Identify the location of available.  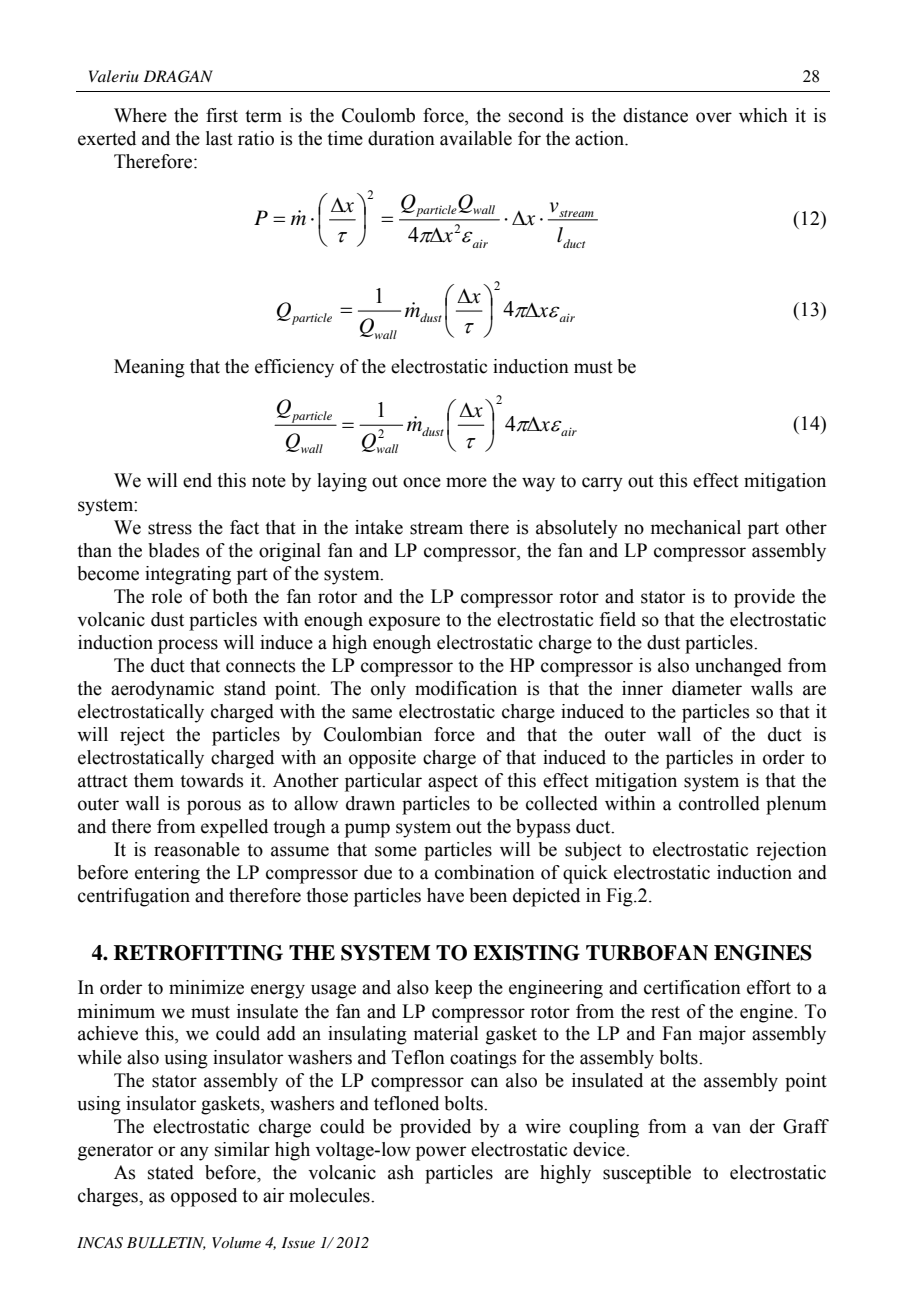
(476, 138).
